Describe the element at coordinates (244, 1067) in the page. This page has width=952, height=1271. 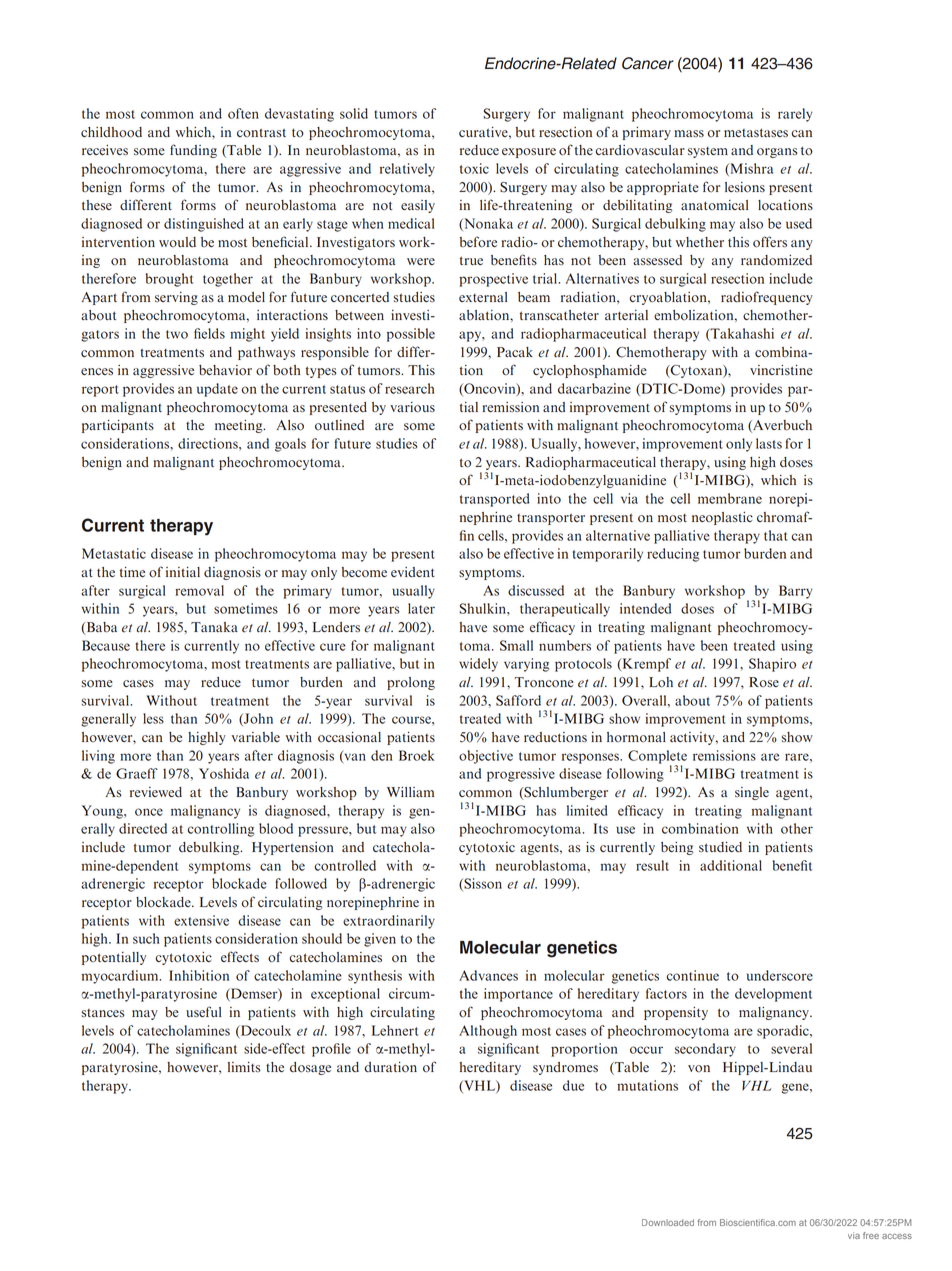
I see `limits` at that location.
